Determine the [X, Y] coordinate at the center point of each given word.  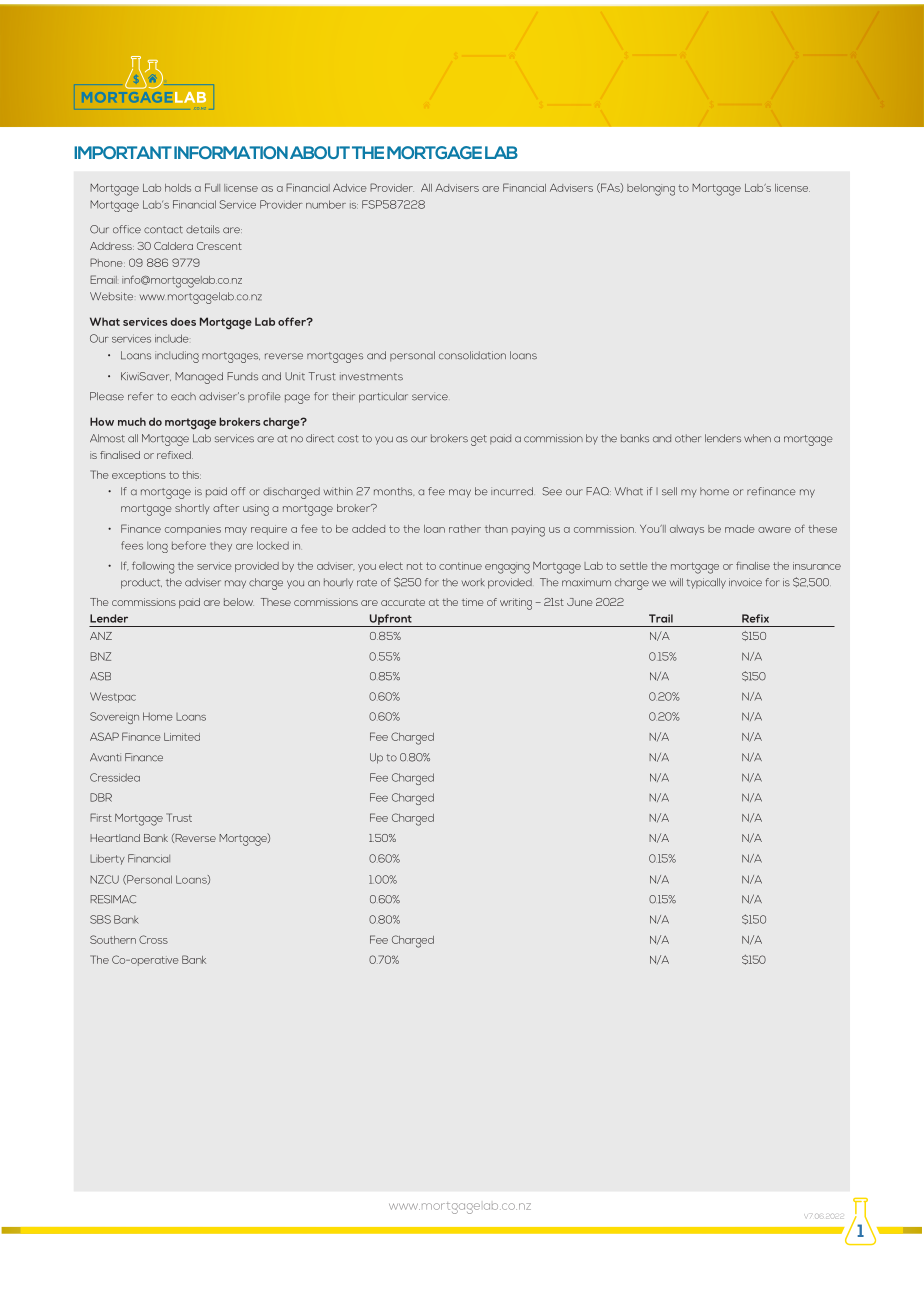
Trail [661, 618]
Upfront [390, 620]
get [479, 440]
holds [178, 188]
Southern [113, 939]
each [183, 396]
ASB [100, 676]
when [757, 438]
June [580, 602]
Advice [350, 188]
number [326, 204]
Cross [153, 939]
